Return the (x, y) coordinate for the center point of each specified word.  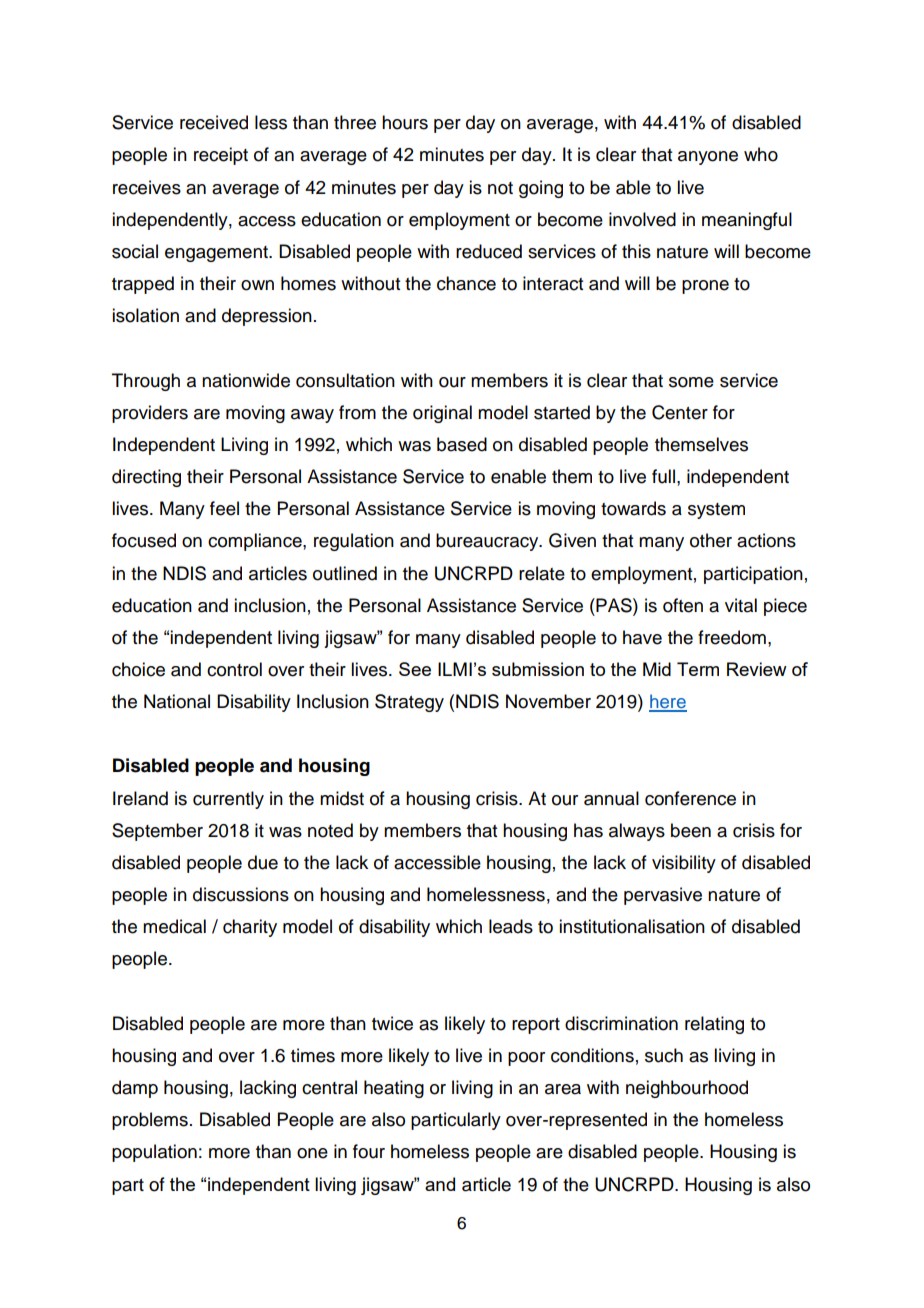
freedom (732, 637)
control (234, 669)
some (691, 382)
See (415, 669)
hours (405, 122)
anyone (708, 158)
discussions (241, 894)
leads (511, 926)
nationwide (246, 380)
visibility (684, 864)
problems (150, 1121)
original (442, 414)
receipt (221, 156)
